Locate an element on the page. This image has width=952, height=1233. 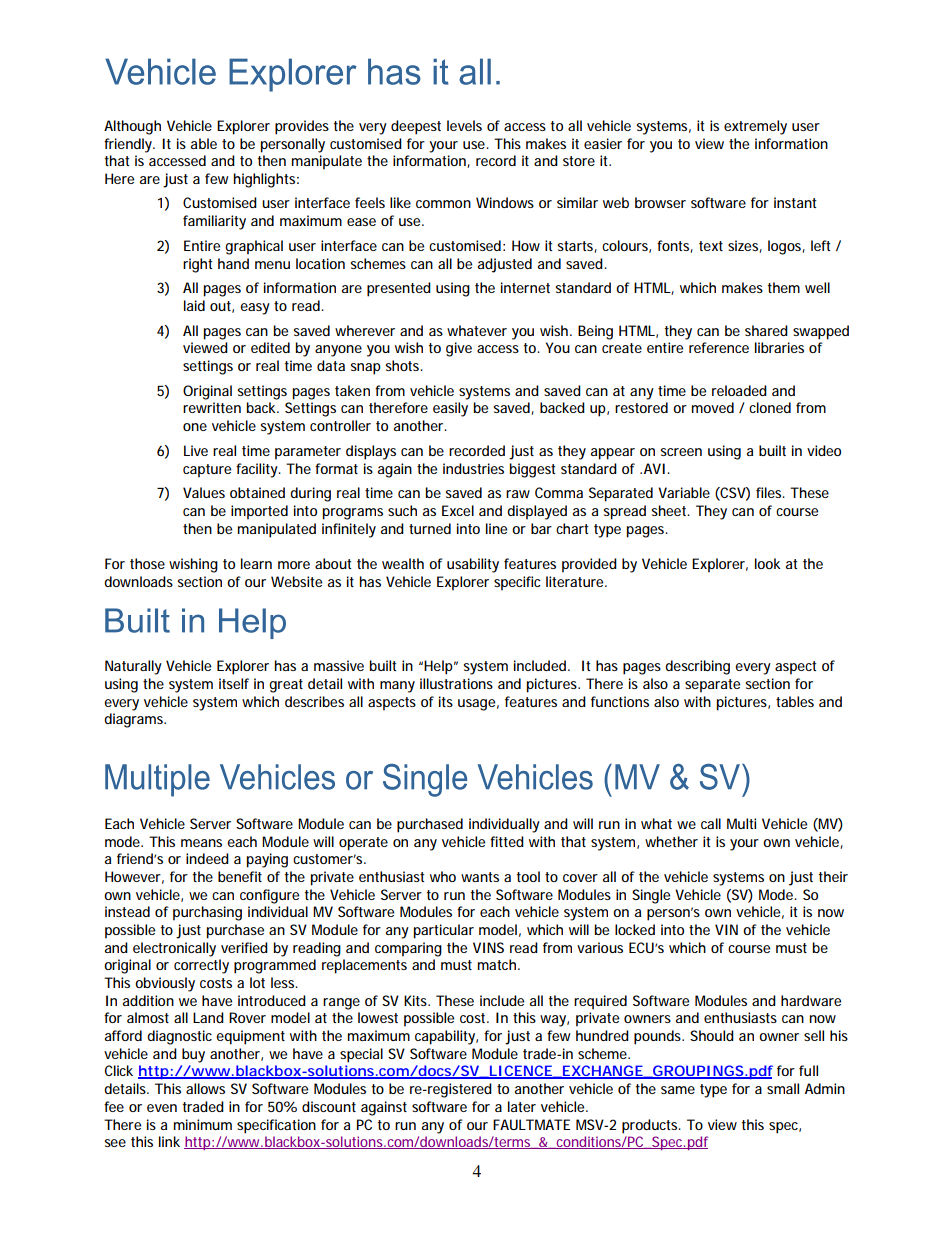
itself is located at coordinates (234, 683).
